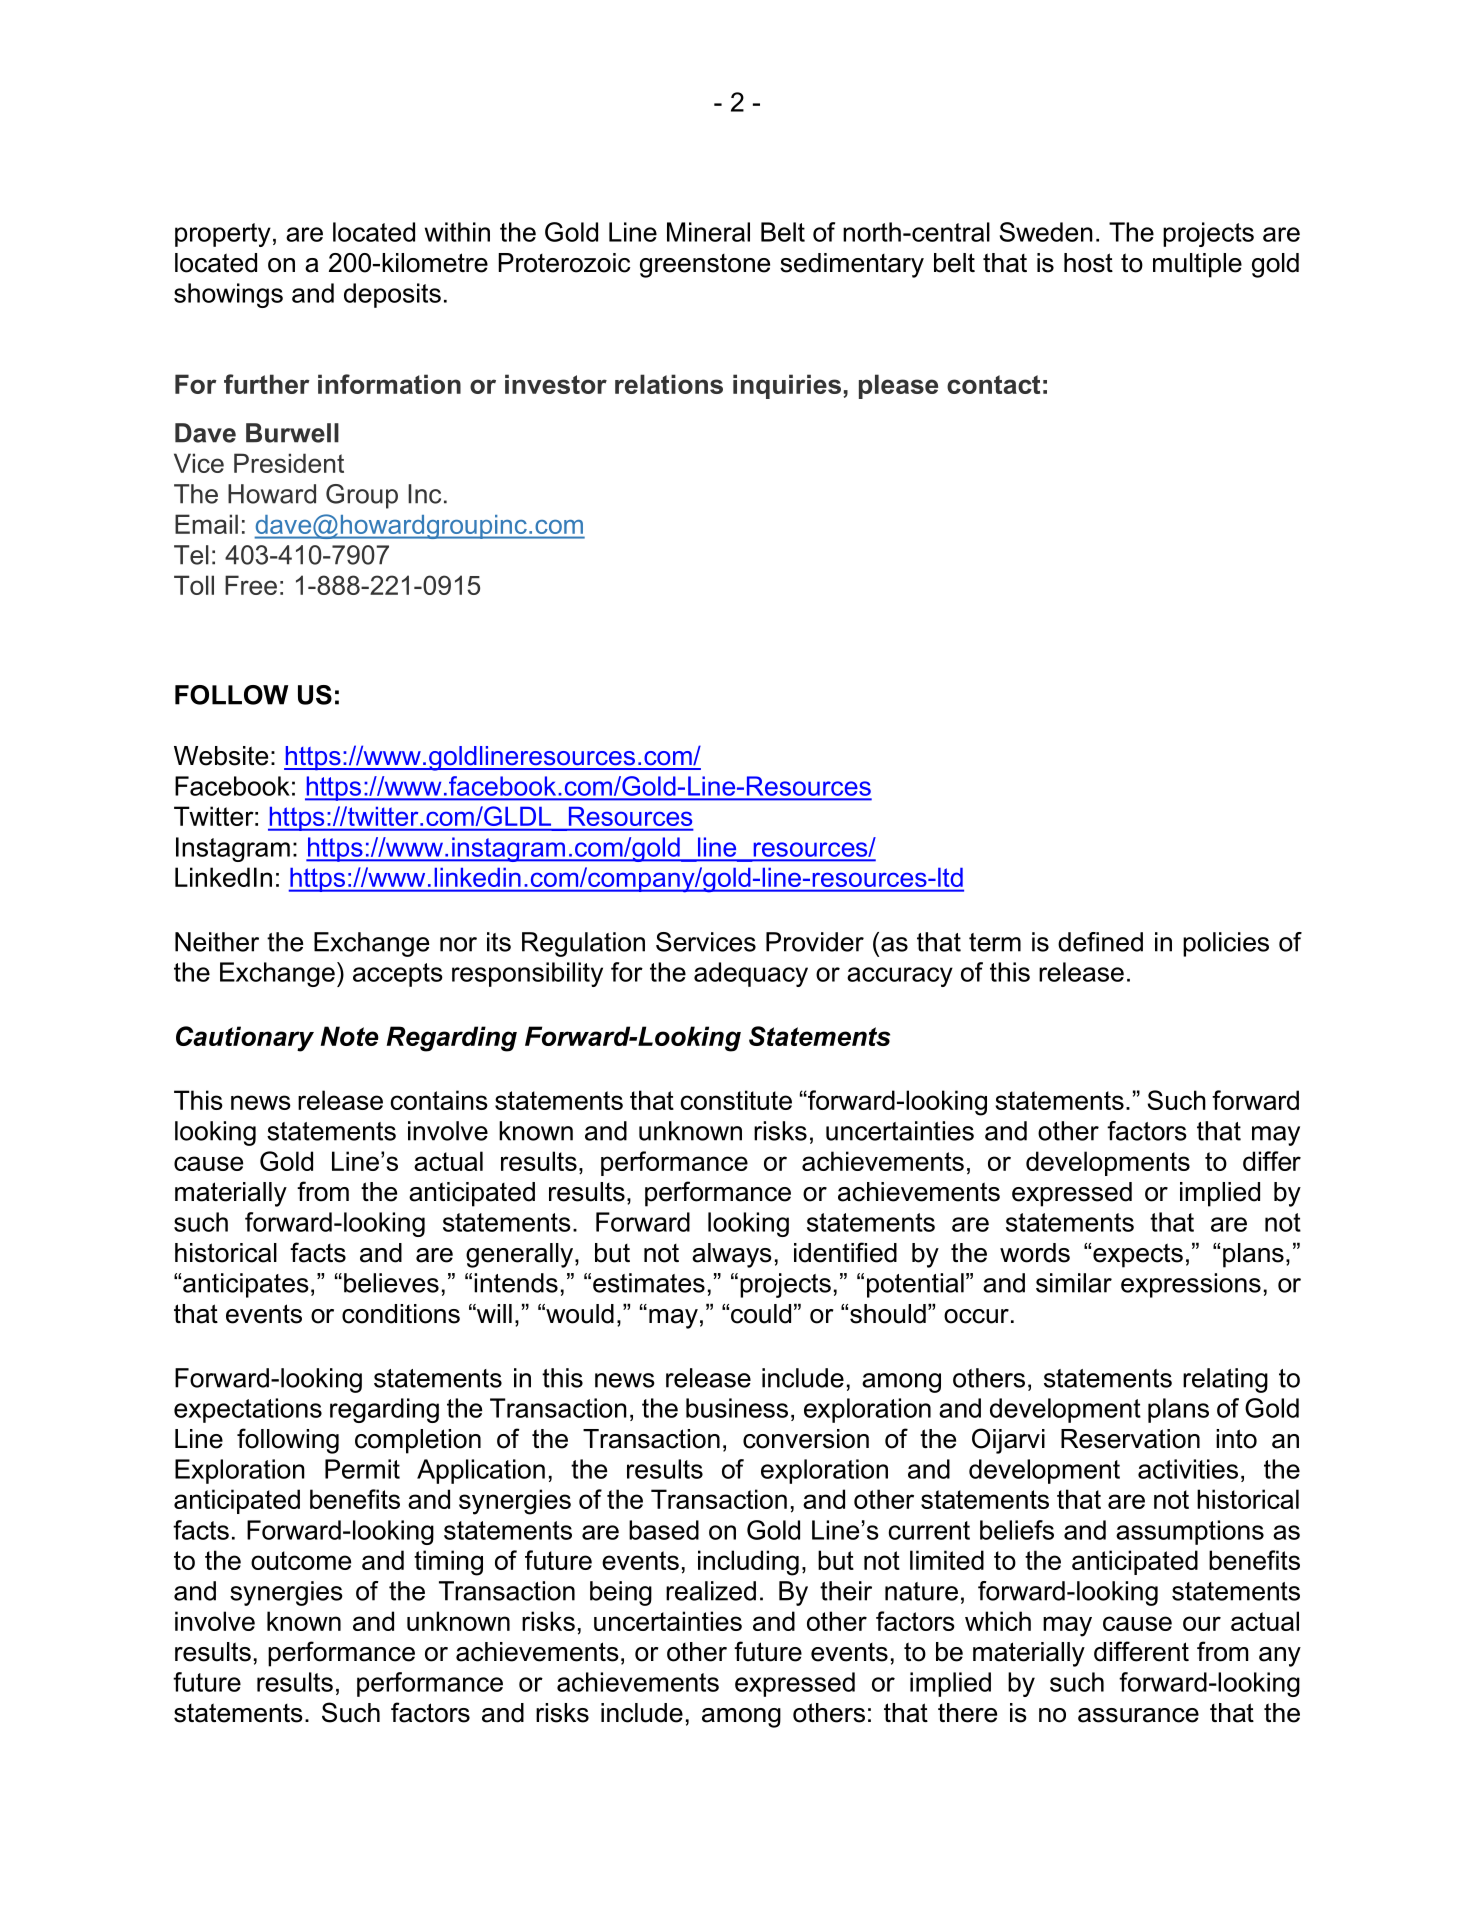  I want to click on outcome, so click(301, 1560).
